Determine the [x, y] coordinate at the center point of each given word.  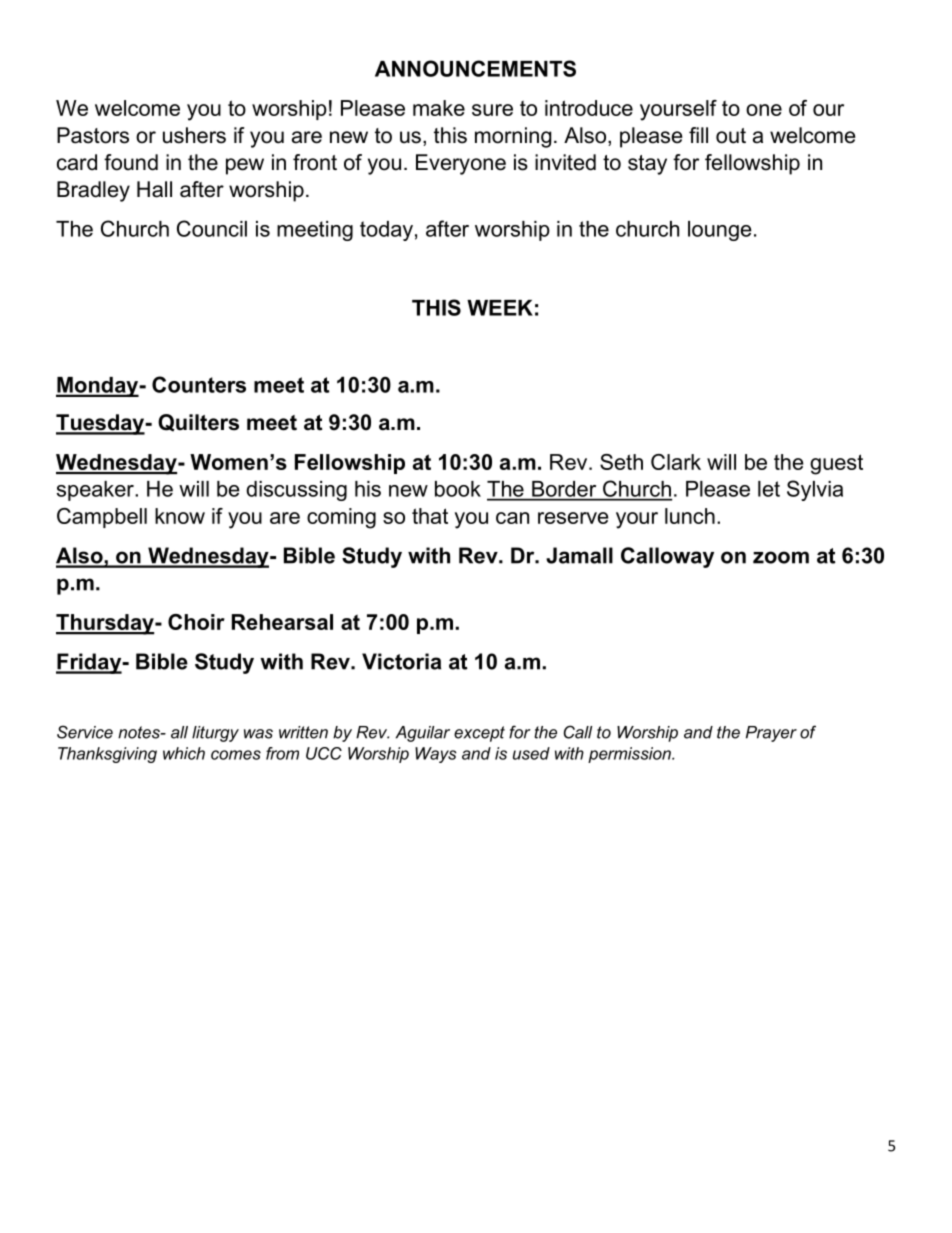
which [184, 753]
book [458, 489]
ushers [194, 135]
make [439, 108]
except [479, 734]
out [731, 136]
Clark [676, 462]
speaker [96, 491]
